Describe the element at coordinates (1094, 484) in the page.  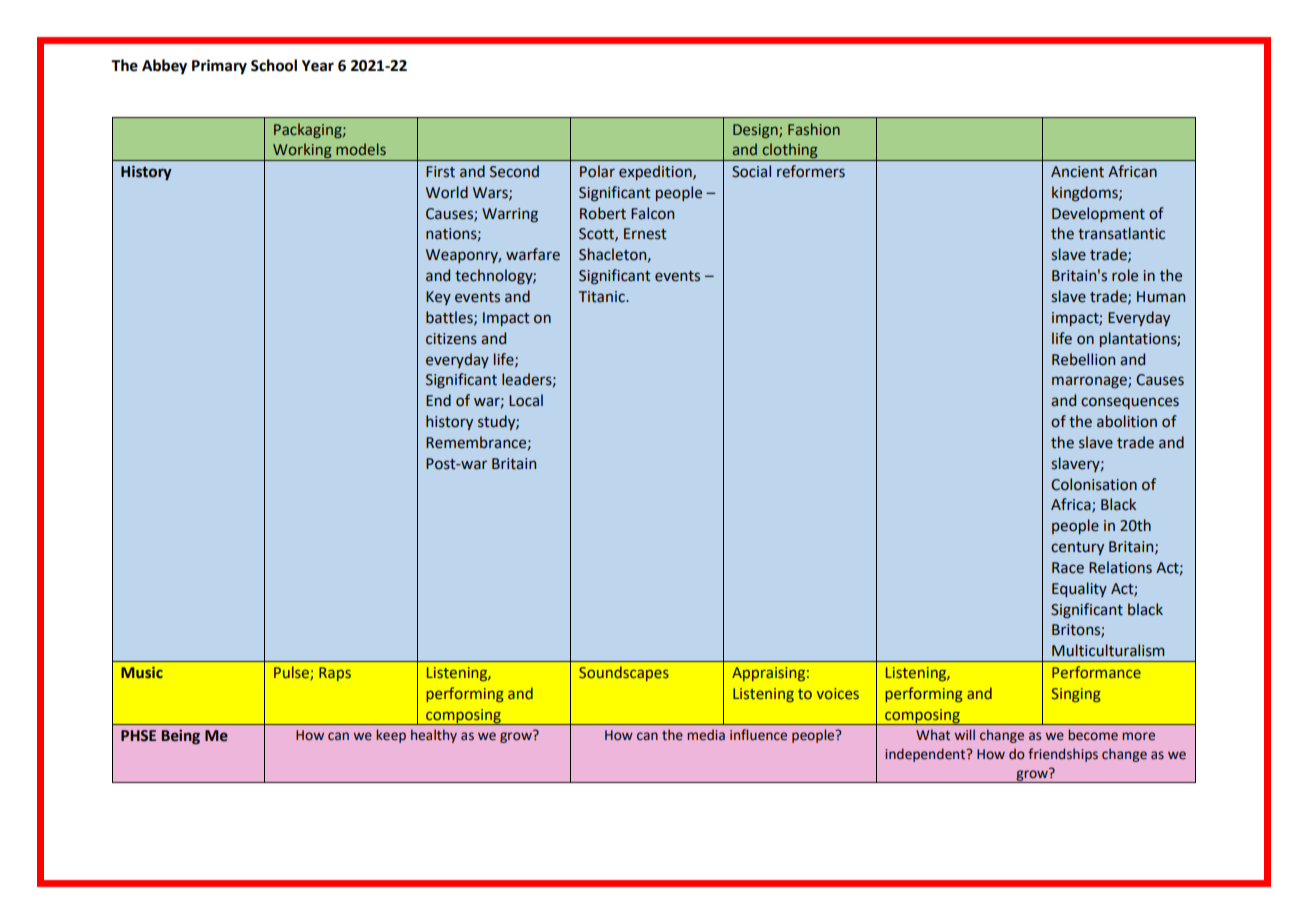
I see `Colonisation` at that location.
